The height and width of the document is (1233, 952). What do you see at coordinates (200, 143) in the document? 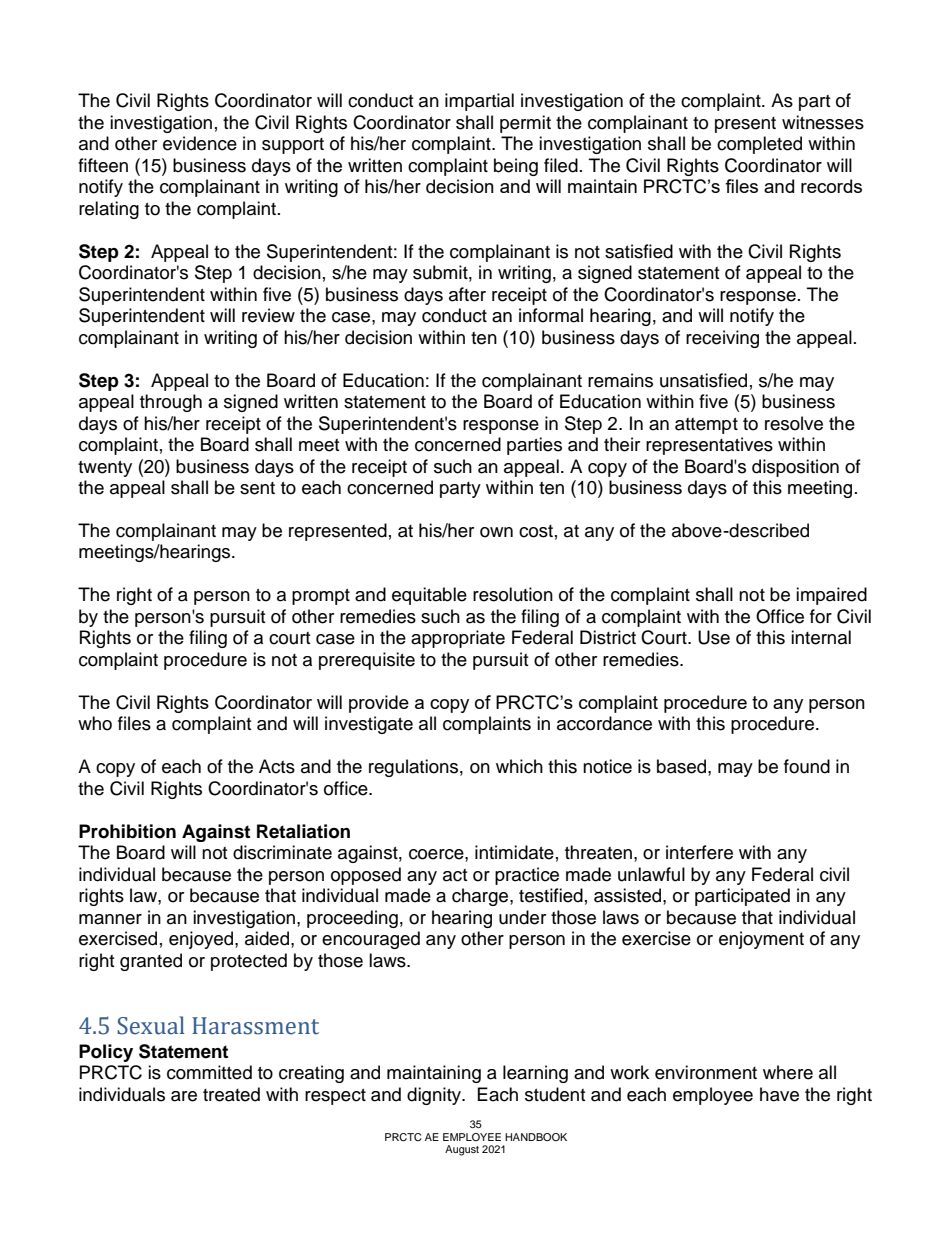
I see `evidence` at bounding box center [200, 143].
